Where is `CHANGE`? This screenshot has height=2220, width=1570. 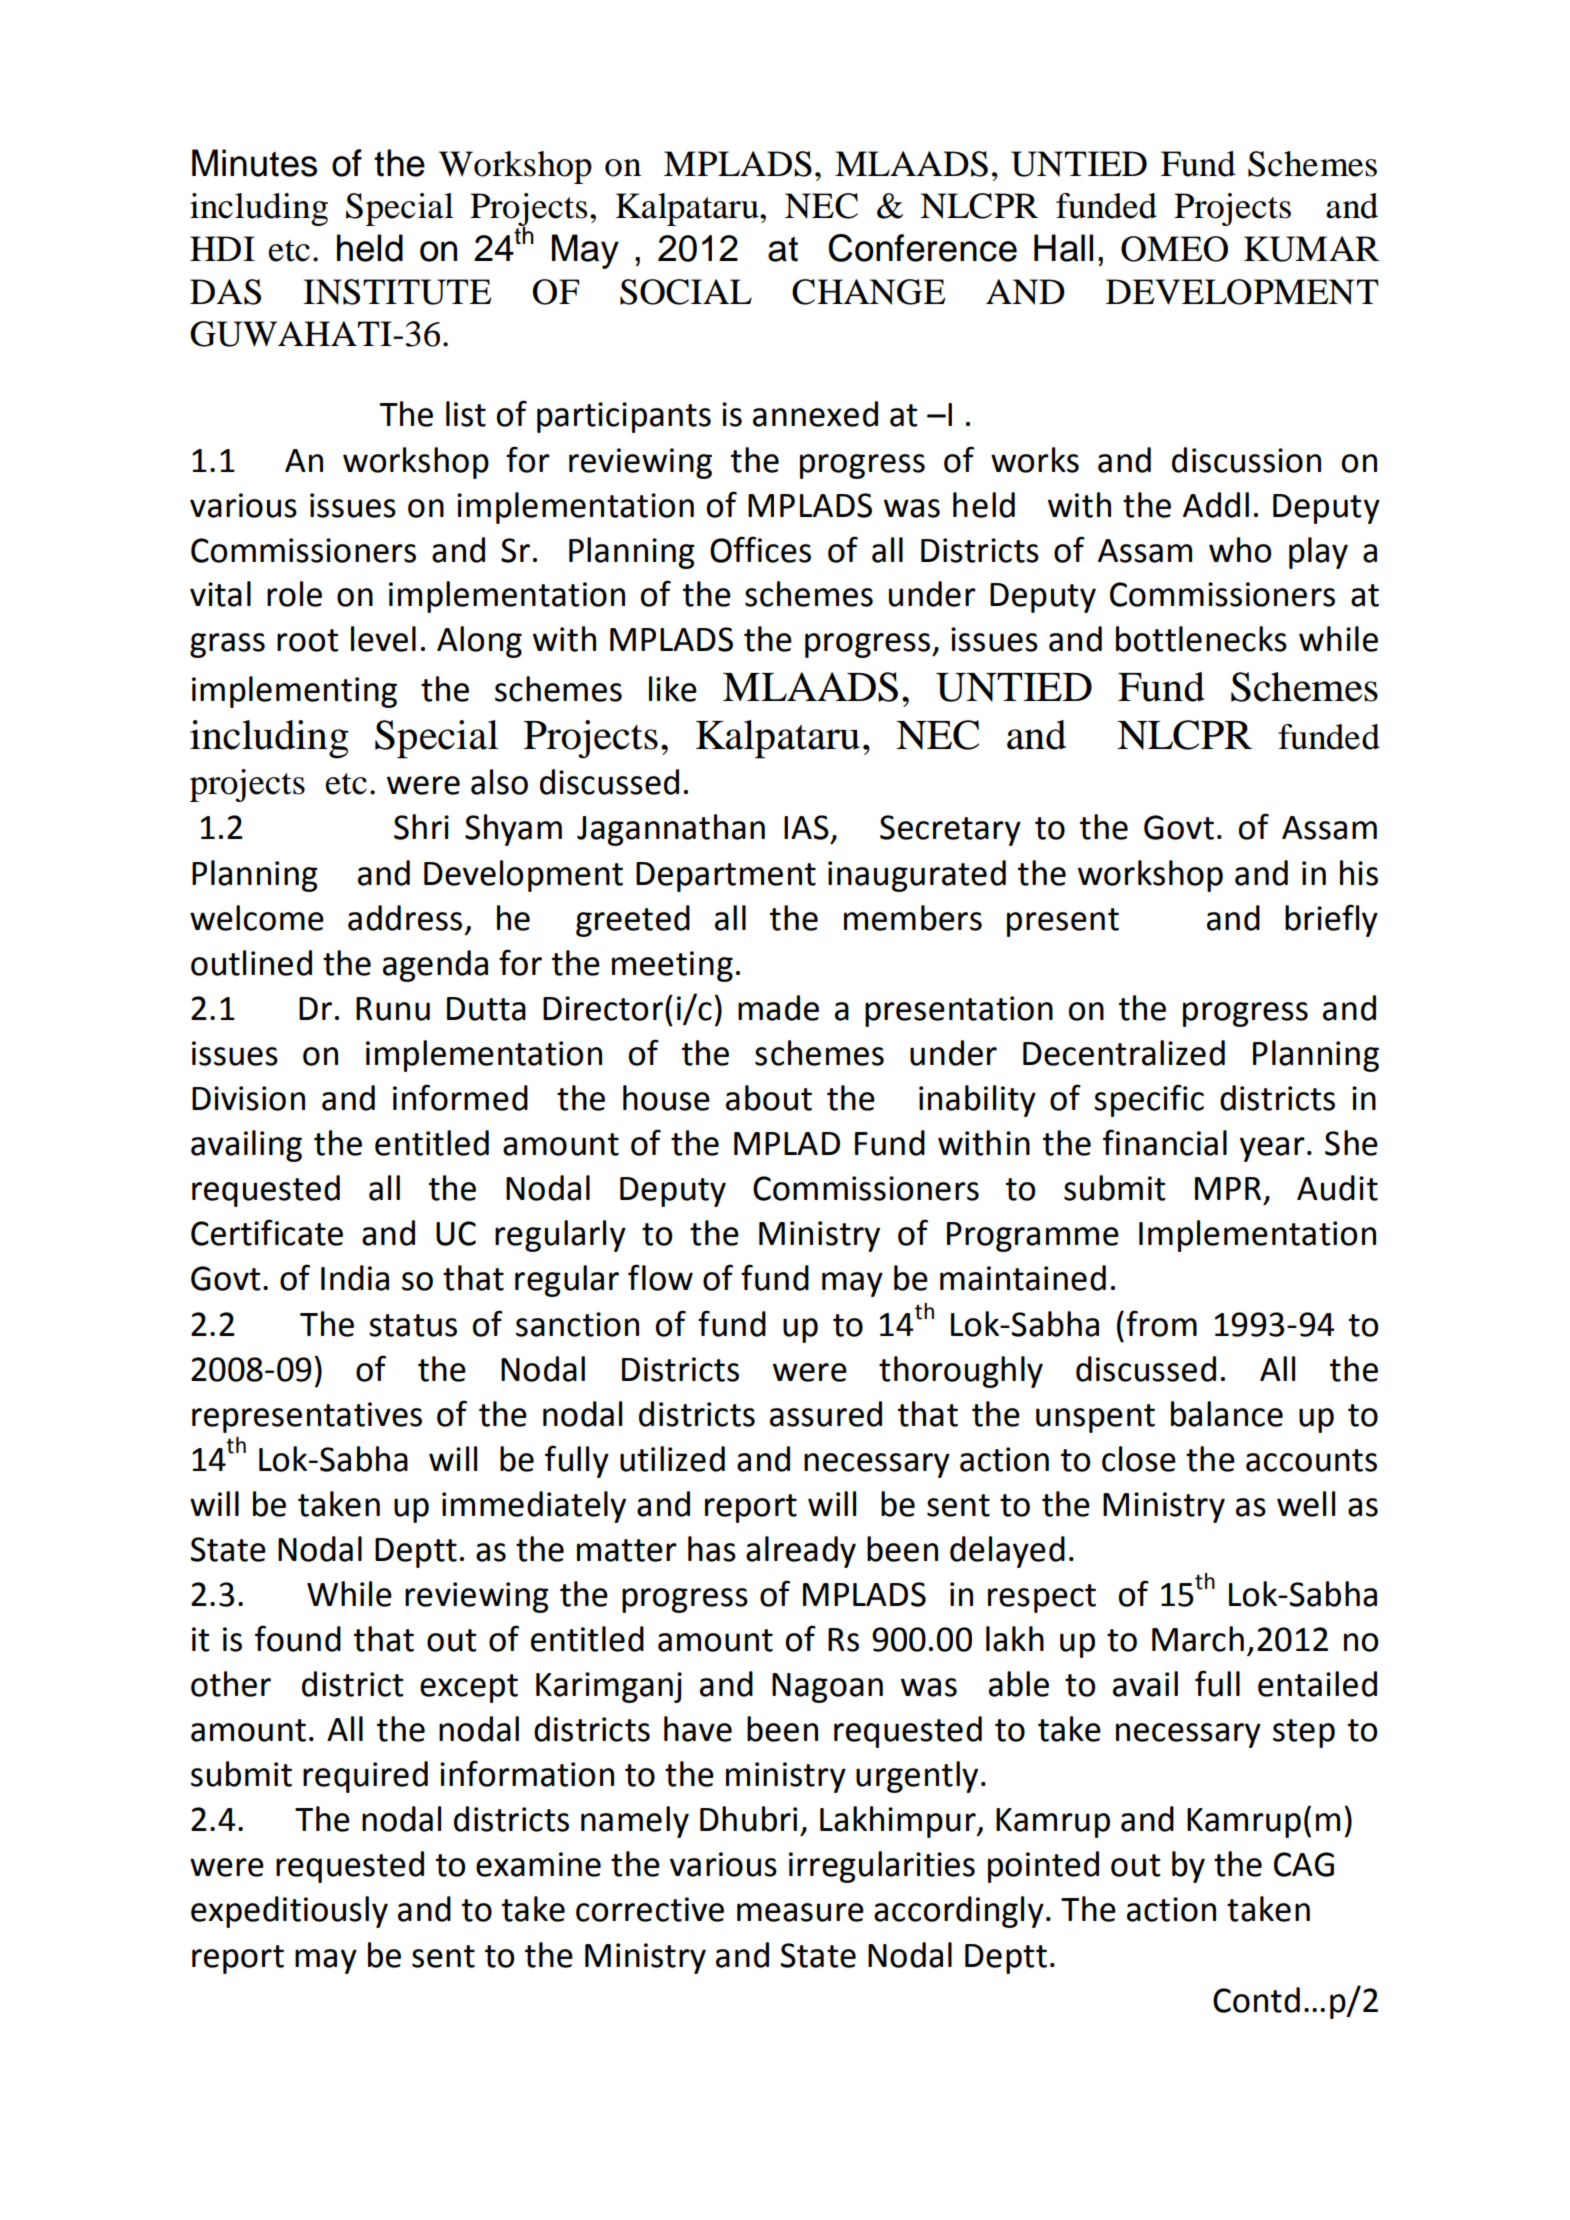 CHANGE is located at coordinates (868, 292).
